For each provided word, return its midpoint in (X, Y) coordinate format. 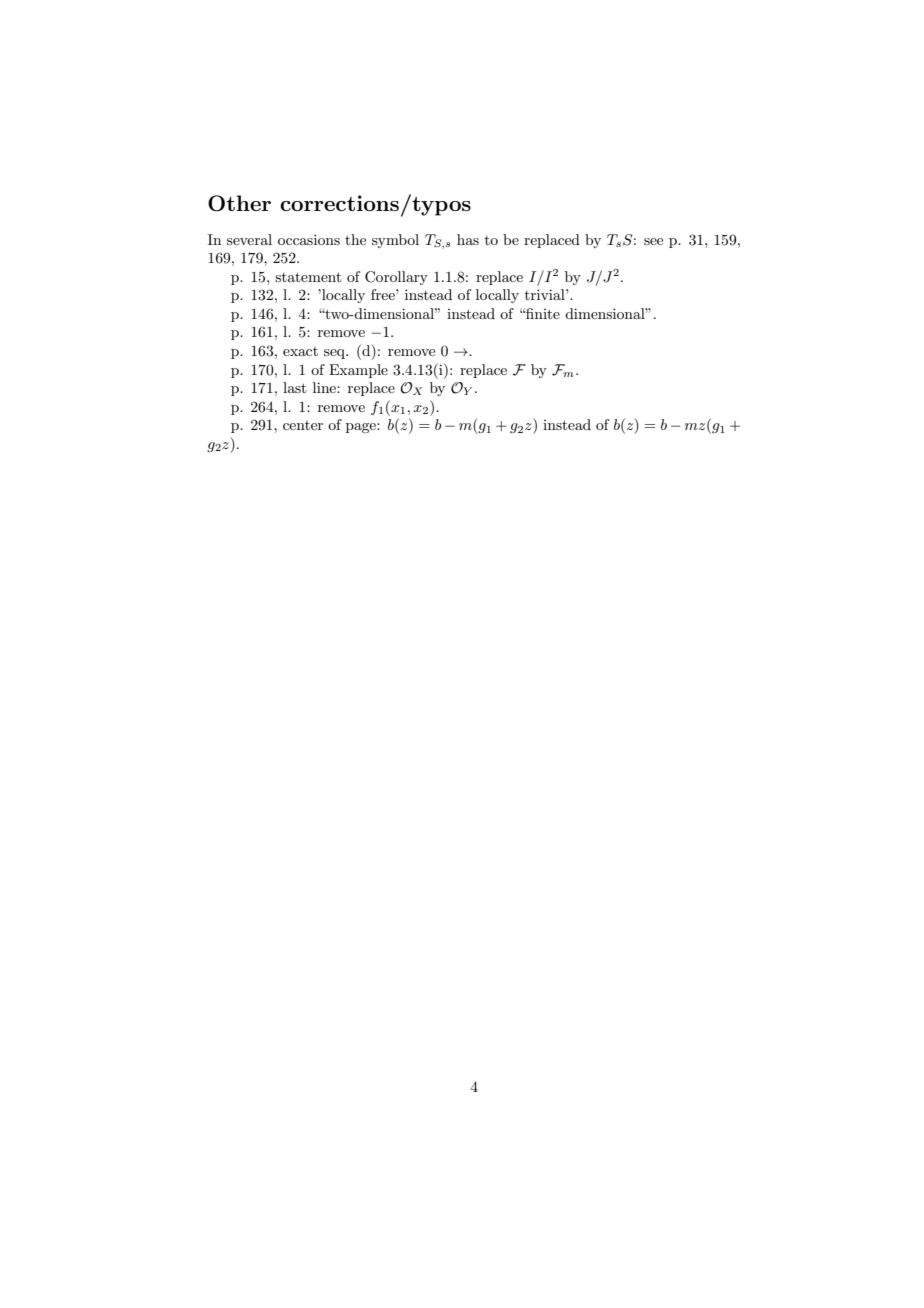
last (294, 387)
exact (300, 351)
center (303, 425)
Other (239, 203)
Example (358, 371)
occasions (309, 239)
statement (308, 277)
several (249, 239)
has (468, 239)
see (653, 241)
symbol (395, 241)
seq (336, 354)
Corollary (396, 278)
